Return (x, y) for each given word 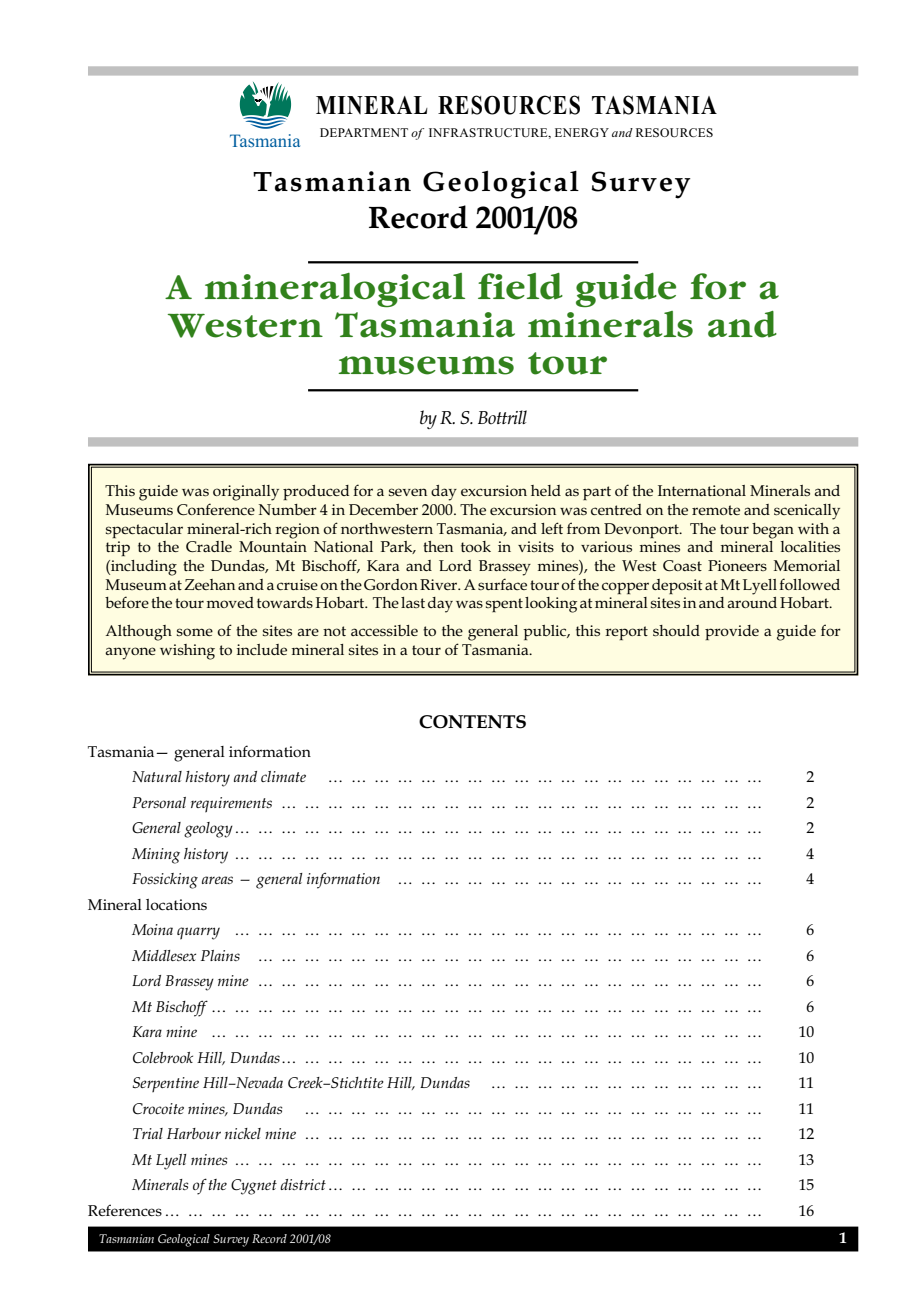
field (520, 286)
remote (716, 510)
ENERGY (582, 132)
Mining (156, 856)
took (476, 546)
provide (732, 632)
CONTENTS (472, 722)
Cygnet (254, 1187)
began (773, 531)
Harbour (194, 1133)
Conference (216, 509)
